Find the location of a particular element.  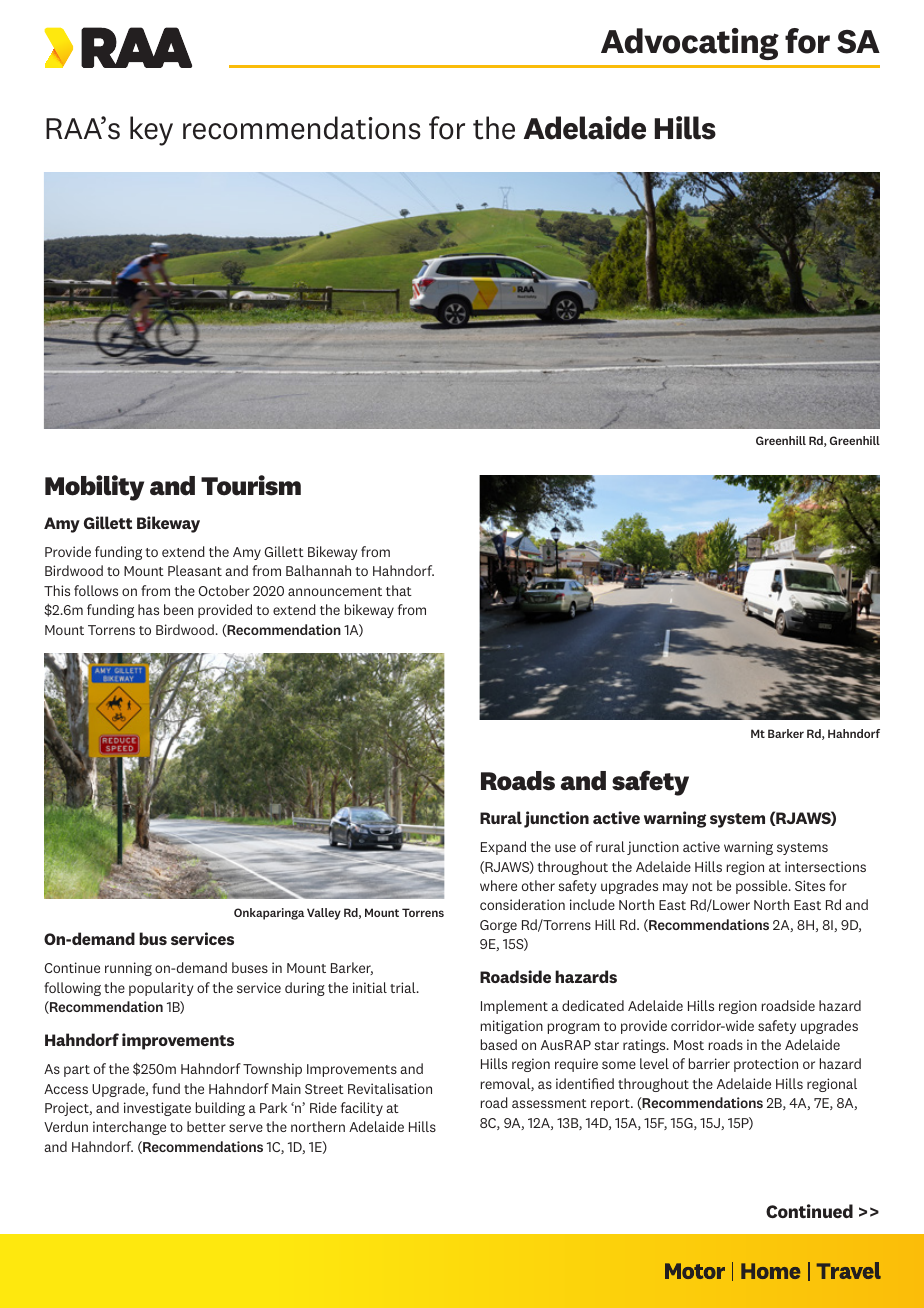

barrier is located at coordinates (709, 1063).
